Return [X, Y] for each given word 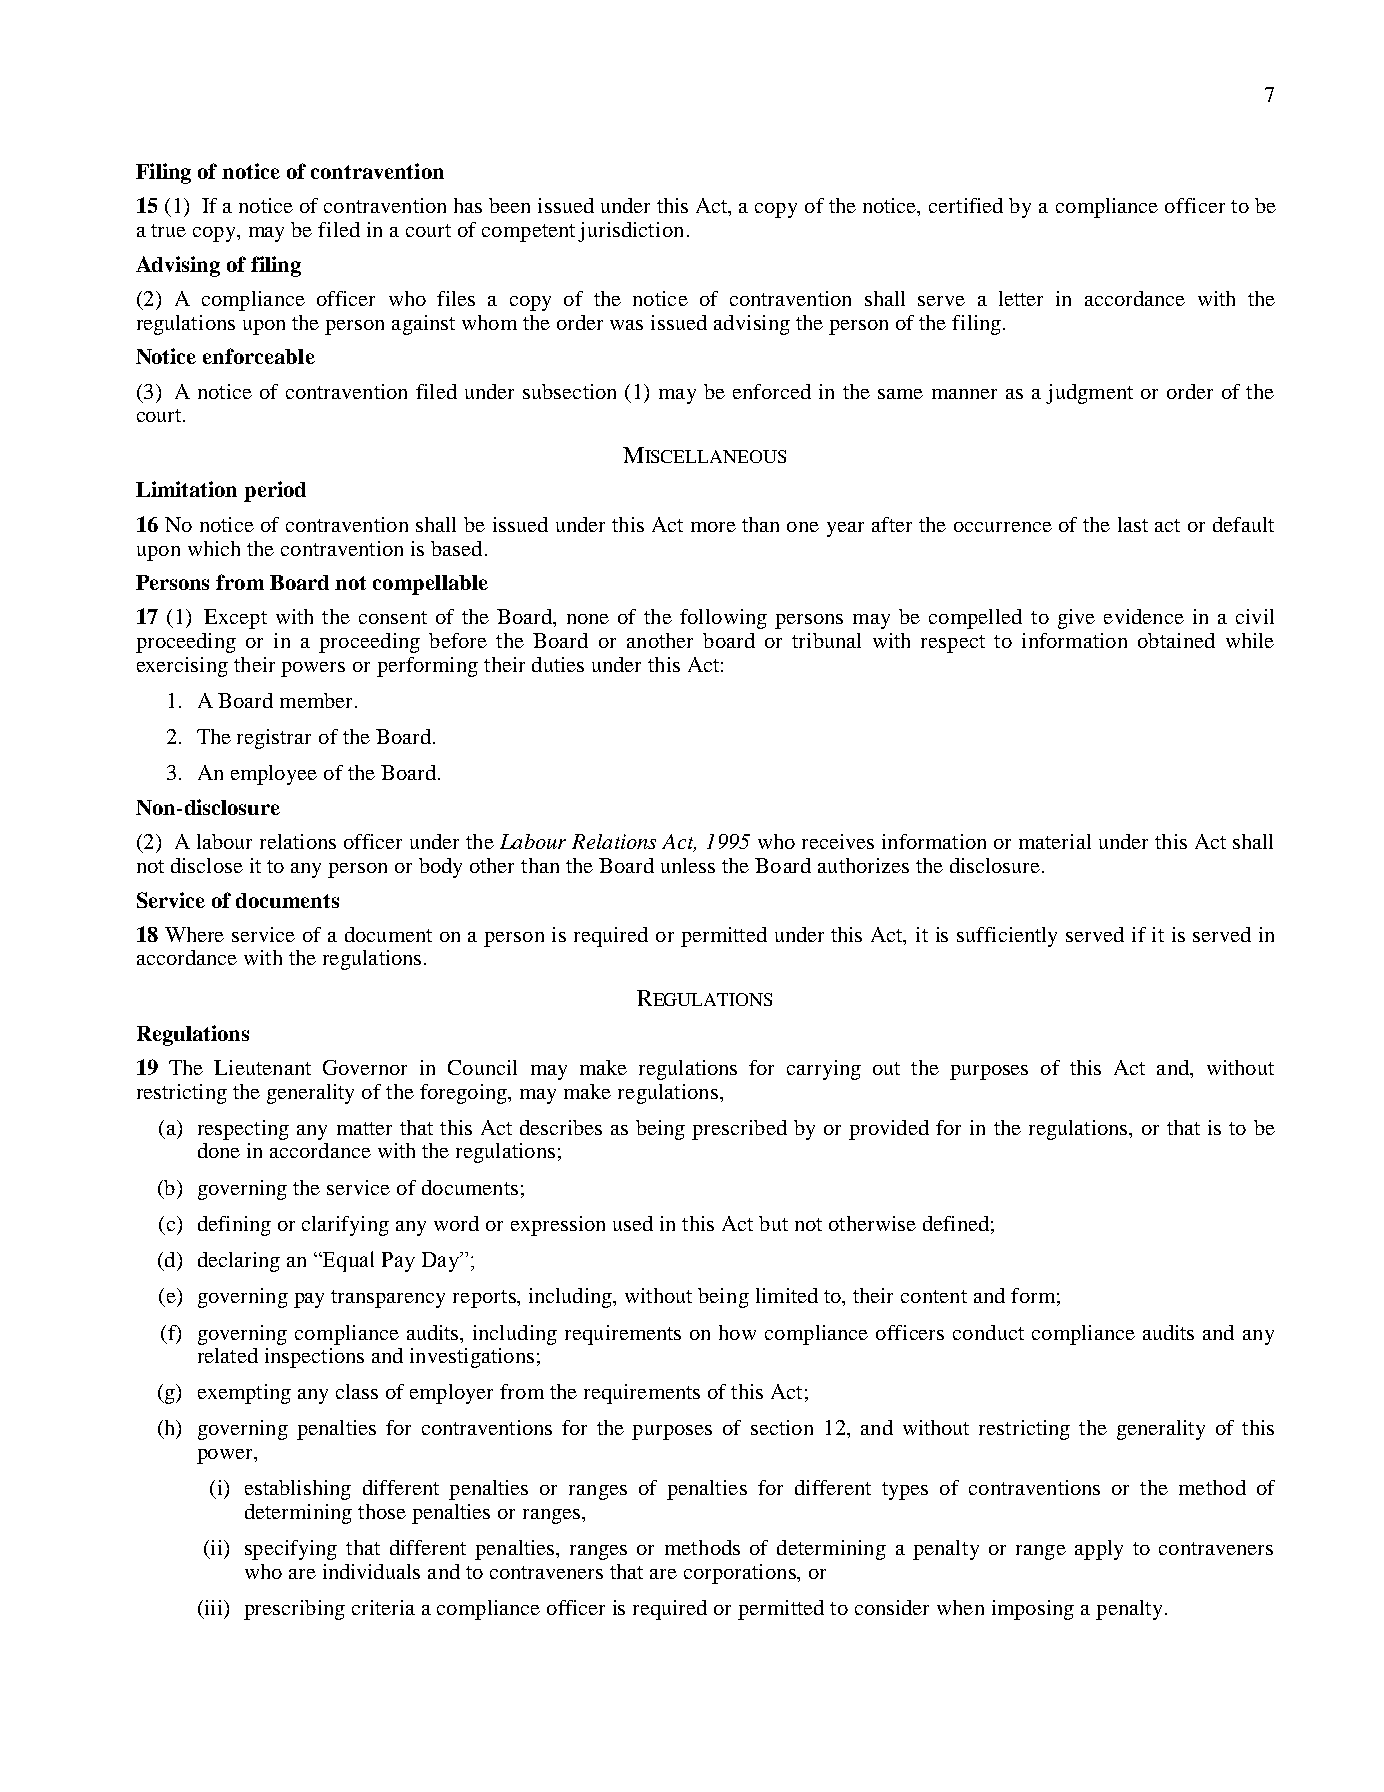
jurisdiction [630, 232]
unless [688, 865]
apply [1099, 1550]
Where [194, 934]
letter [1021, 298]
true [168, 230]
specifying [291, 1550]
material [1055, 841]
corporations [741, 1574]
